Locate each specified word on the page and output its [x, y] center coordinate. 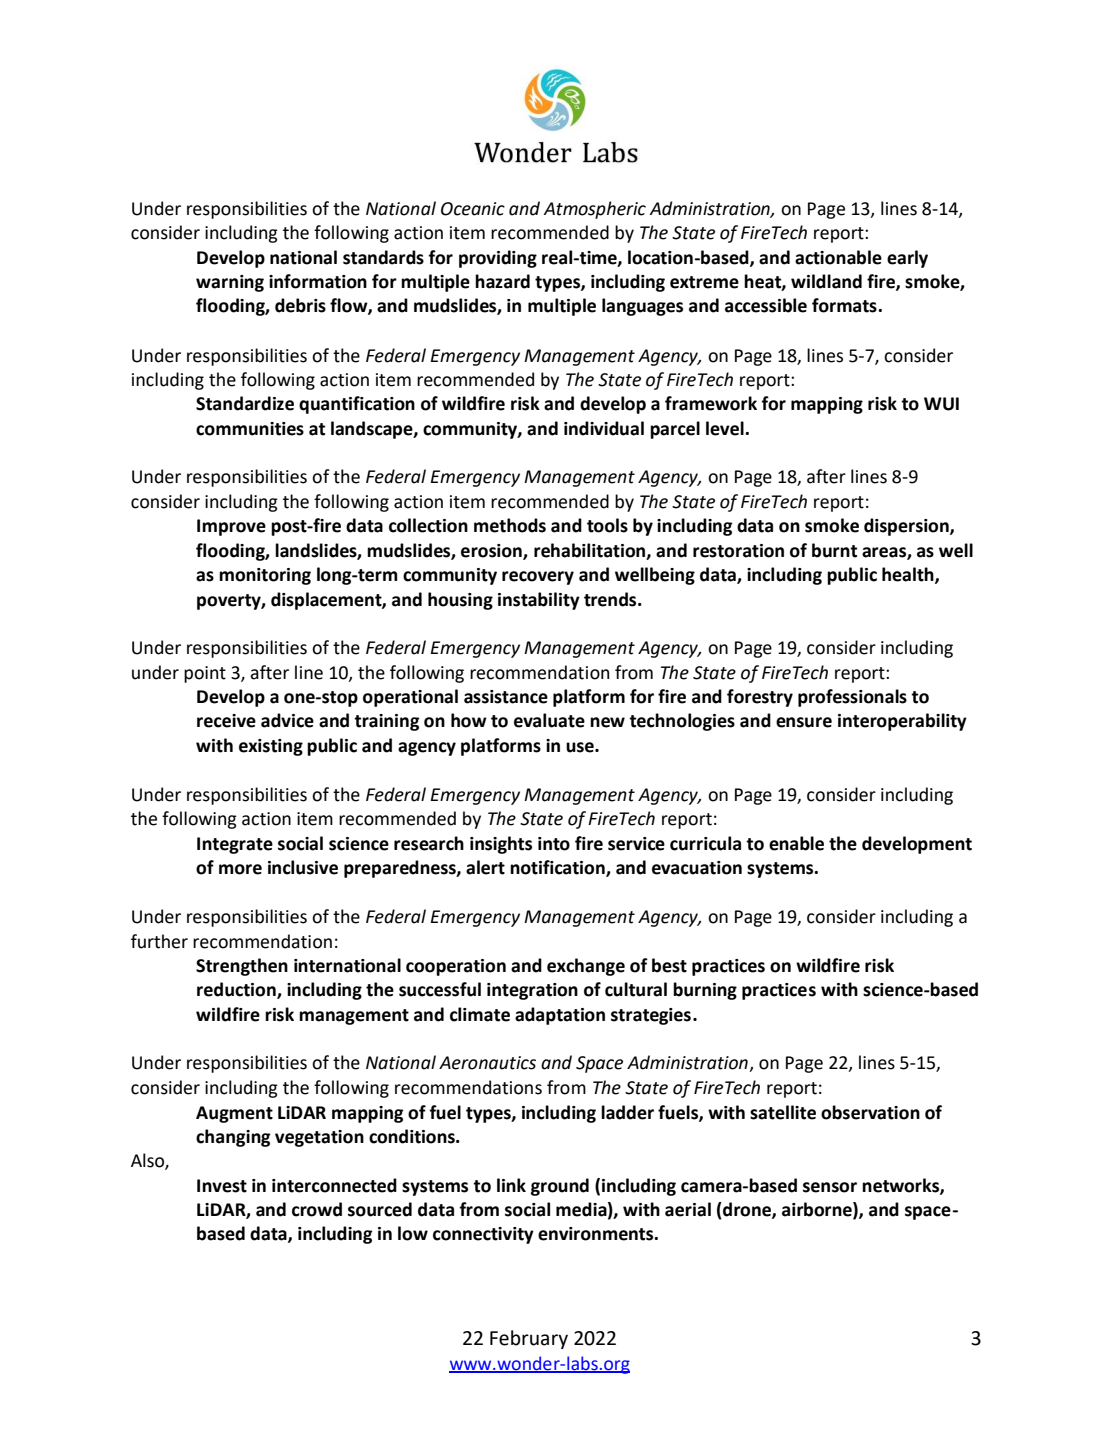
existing [271, 747]
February [529, 1339]
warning [230, 283]
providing [498, 259]
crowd [317, 1209]
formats [845, 305]
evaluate [549, 720]
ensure [804, 722]
